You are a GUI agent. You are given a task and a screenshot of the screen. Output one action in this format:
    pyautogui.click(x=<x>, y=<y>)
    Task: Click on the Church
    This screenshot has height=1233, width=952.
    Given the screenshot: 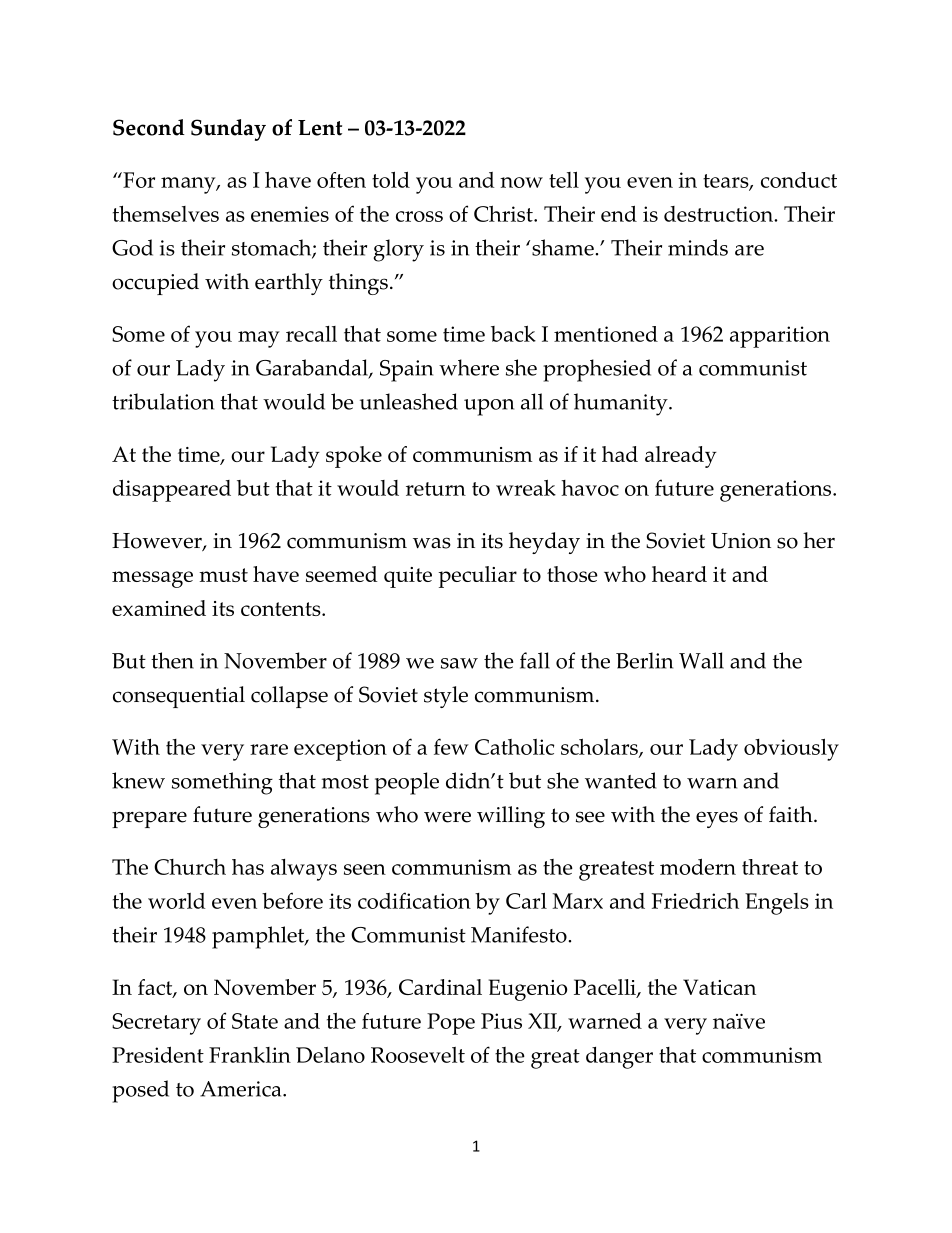 What is the action you would take?
    pyautogui.click(x=190, y=867)
